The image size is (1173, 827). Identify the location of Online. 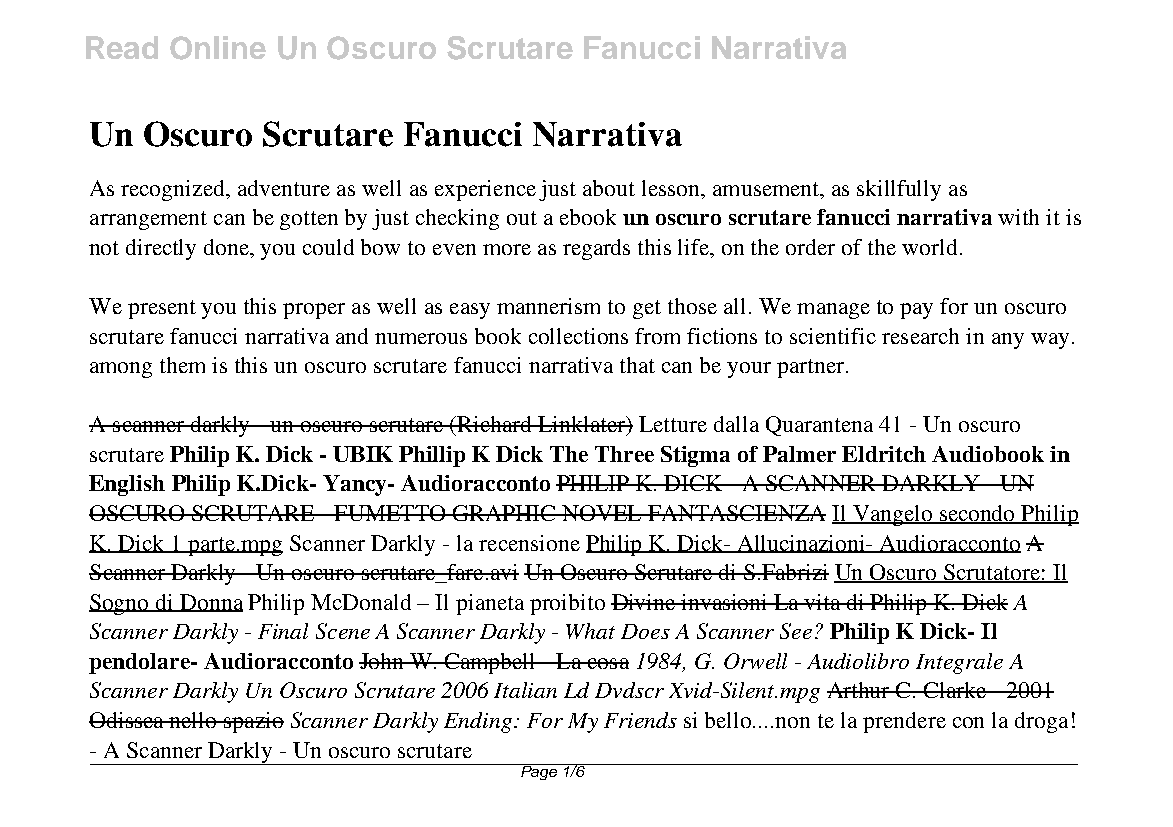
(218, 48).
